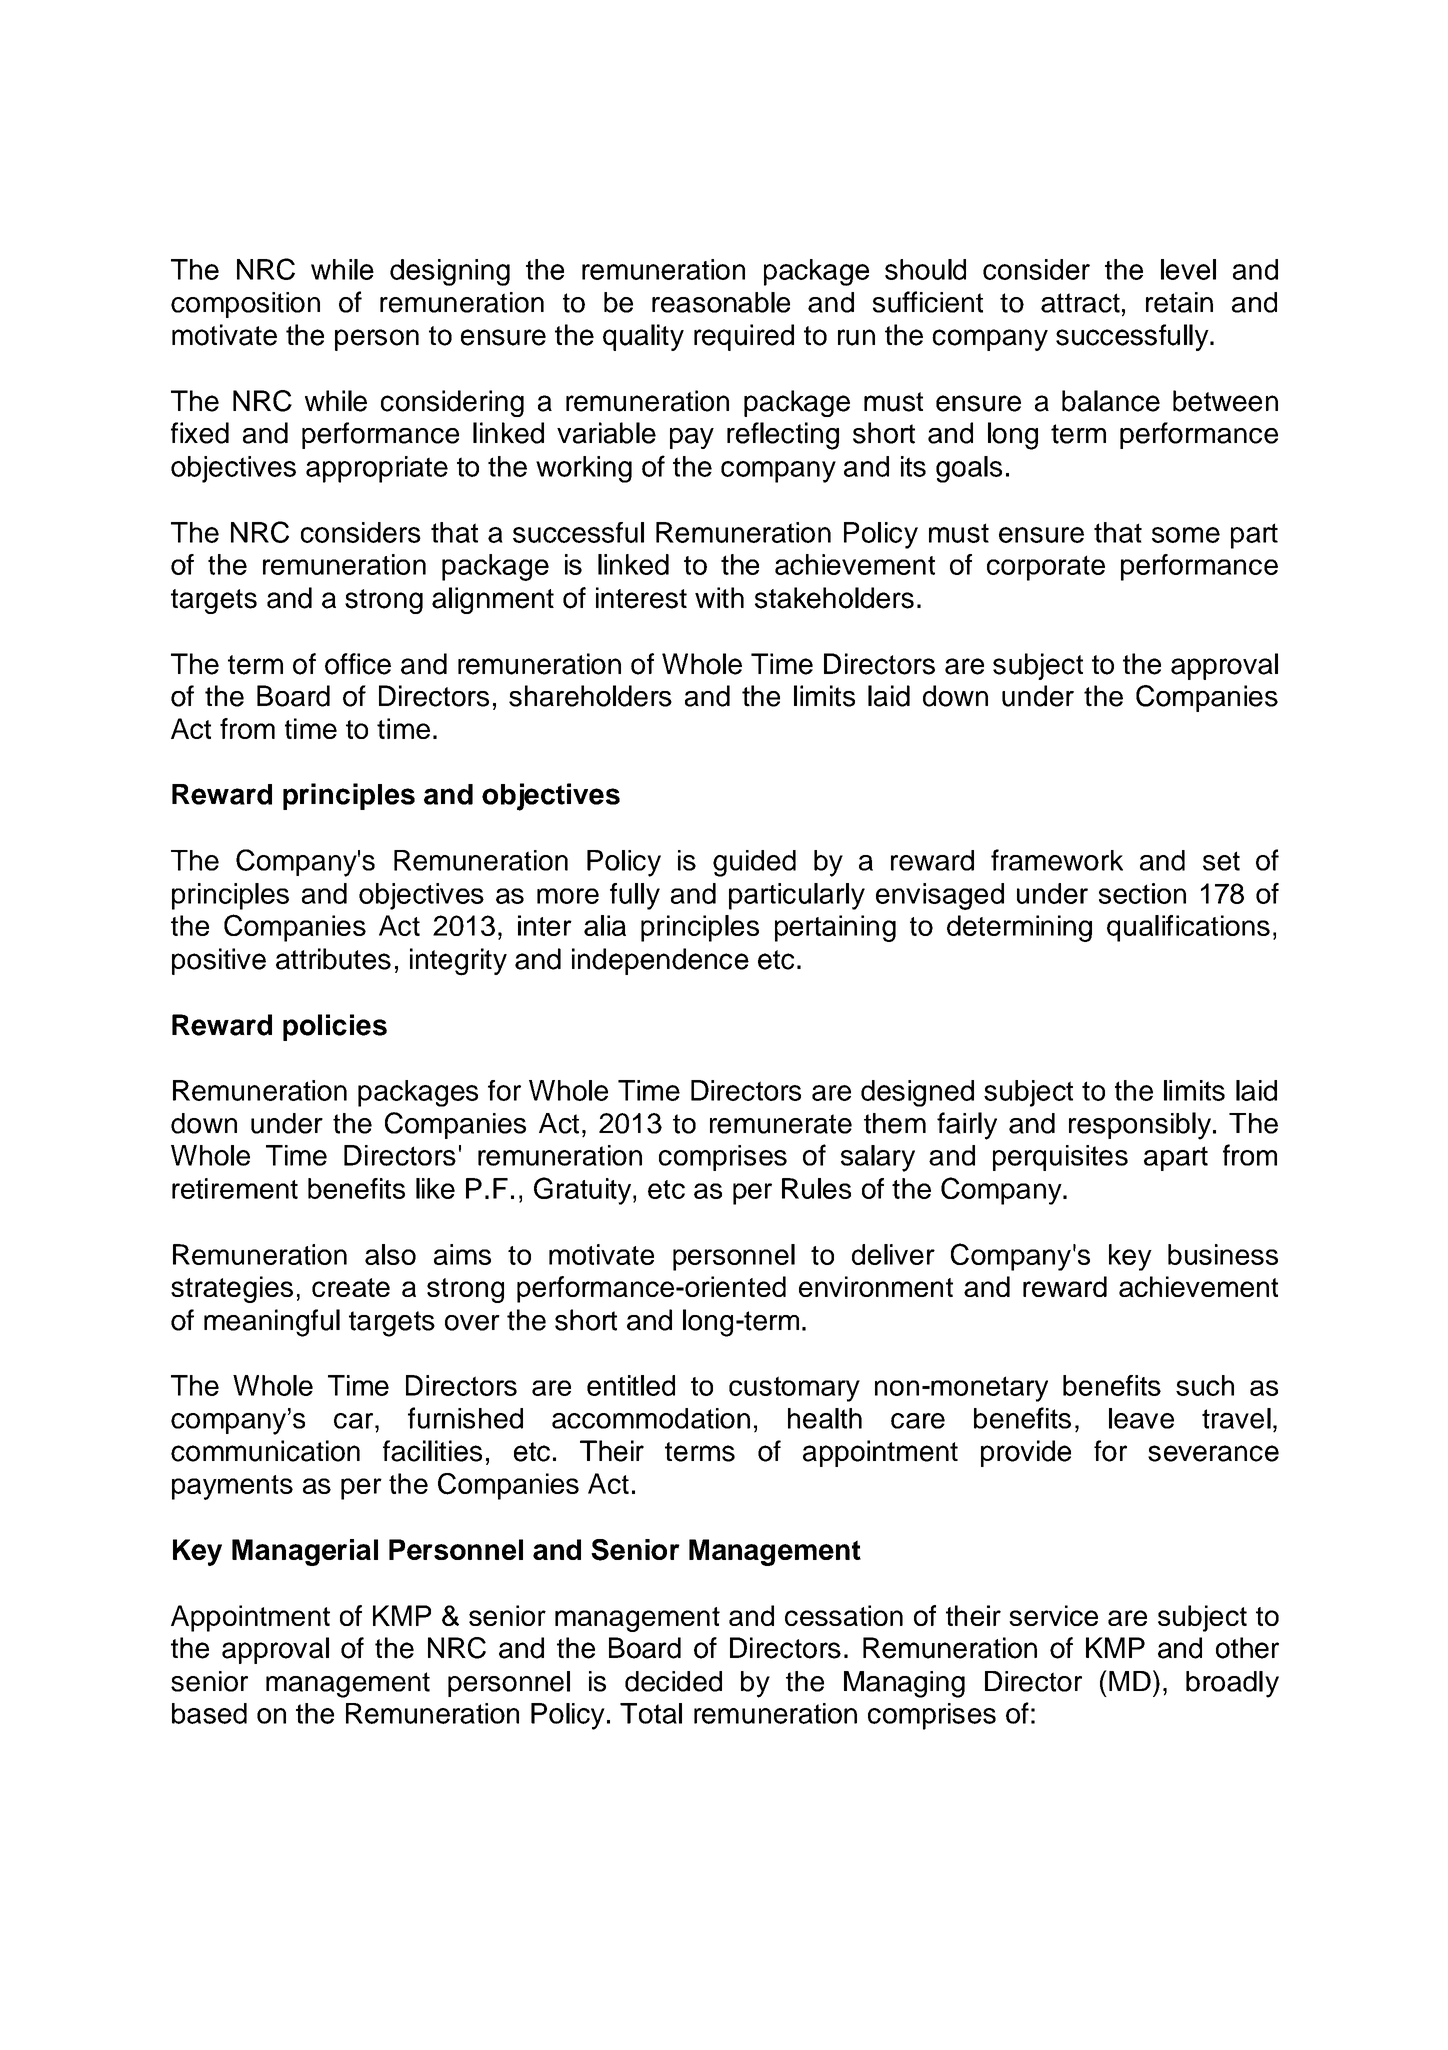  Describe the element at coordinates (1057, 860) in the screenshot. I see `framework` at that location.
